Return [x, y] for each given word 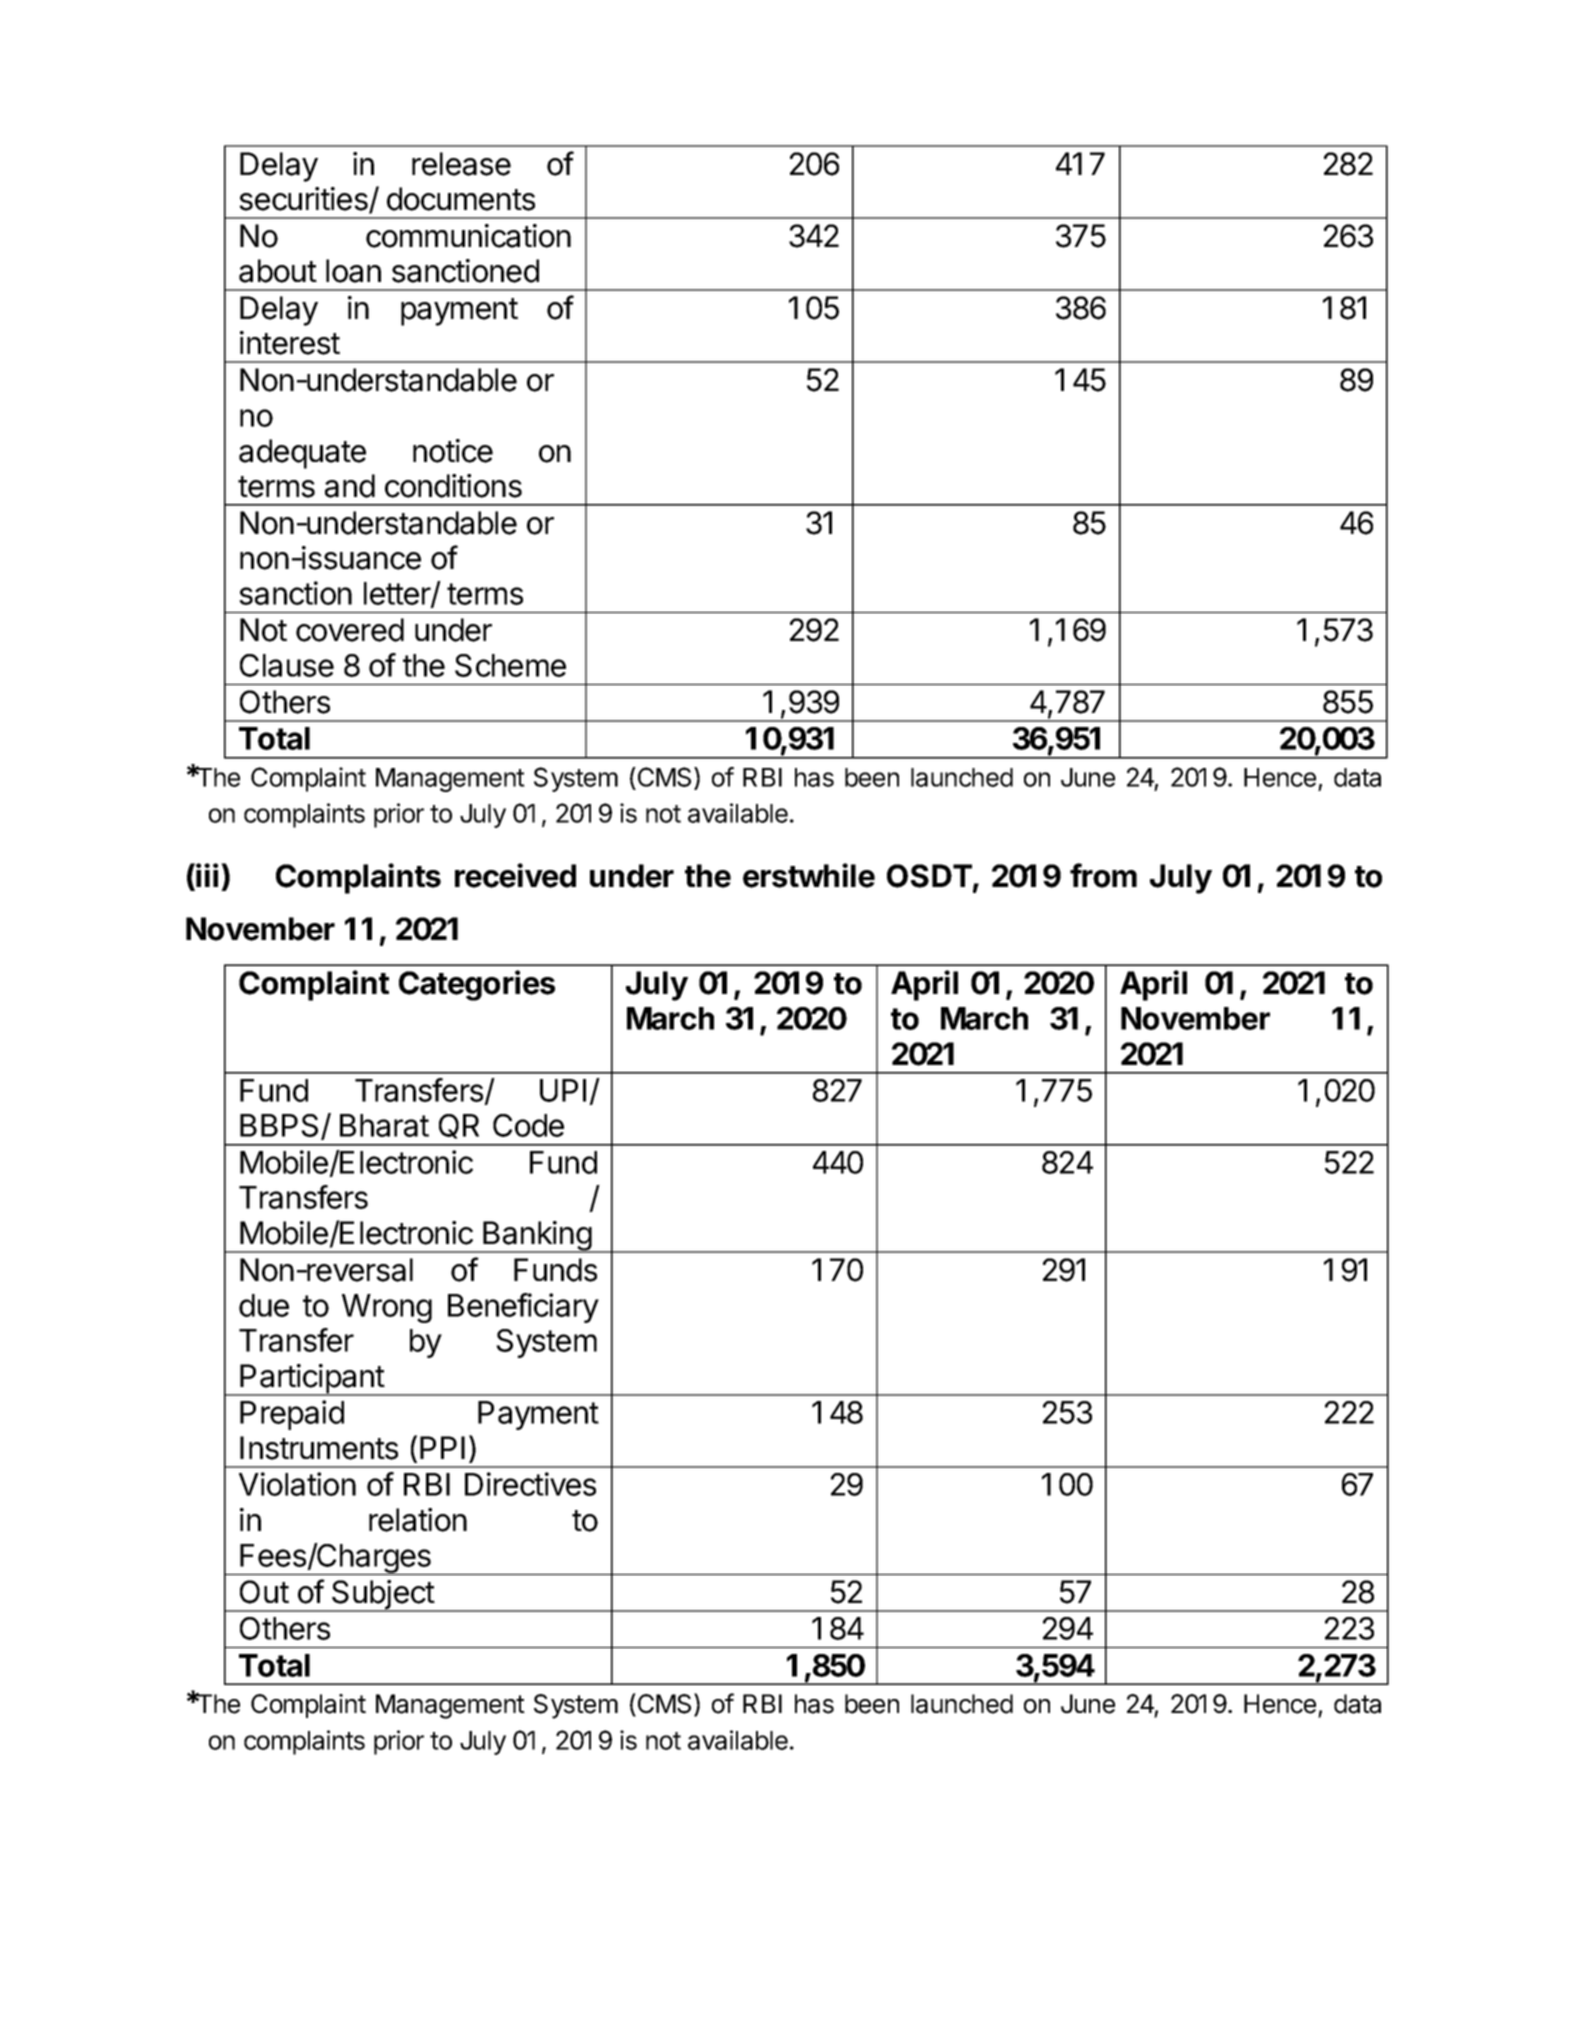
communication [468, 236]
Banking [537, 1237]
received [515, 875]
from [1103, 875]
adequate [302, 454]
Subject [382, 1596]
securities [304, 200]
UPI [563, 1090]
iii [207, 875]
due [264, 1305]
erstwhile [809, 875]
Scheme [510, 665]
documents [461, 199]
